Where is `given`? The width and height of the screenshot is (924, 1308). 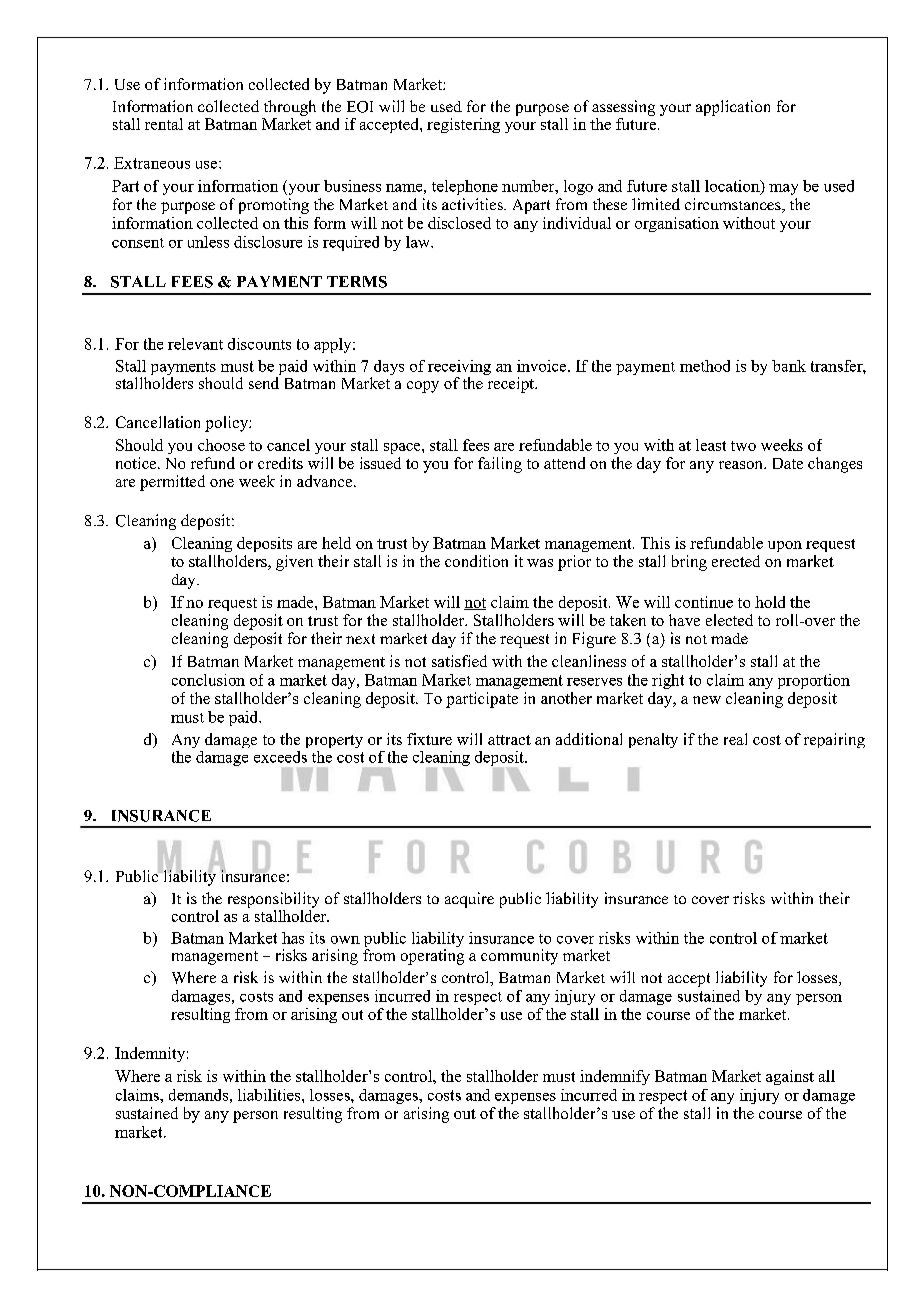 given is located at coordinates (294, 563).
